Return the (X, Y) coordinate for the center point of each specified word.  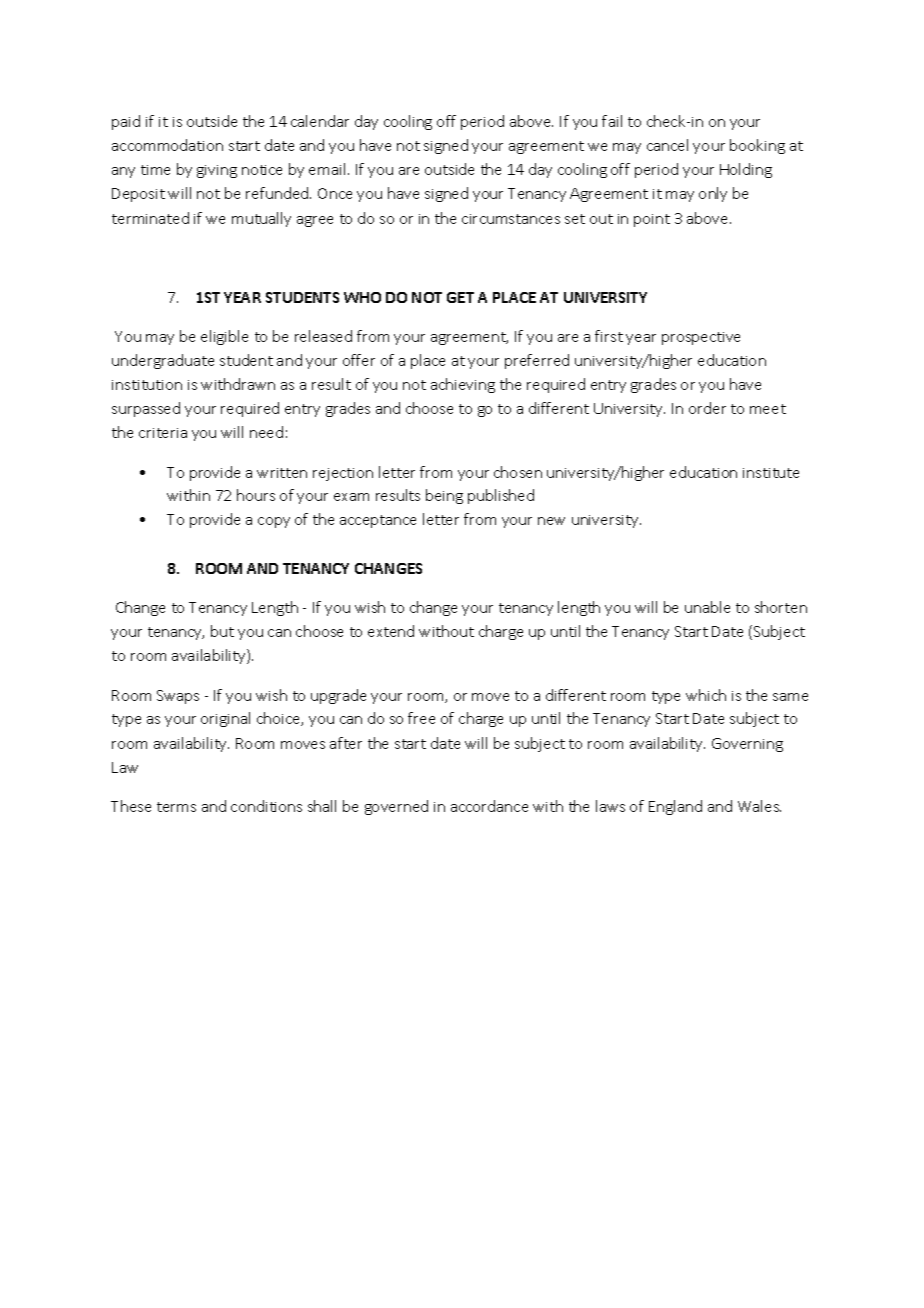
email (327, 169)
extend (391, 631)
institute (771, 473)
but (222, 631)
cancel (667, 145)
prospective (701, 338)
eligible (224, 337)
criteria (163, 433)
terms (176, 807)
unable (707, 607)
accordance (489, 806)
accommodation (167, 145)
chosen (518, 472)
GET (460, 297)
